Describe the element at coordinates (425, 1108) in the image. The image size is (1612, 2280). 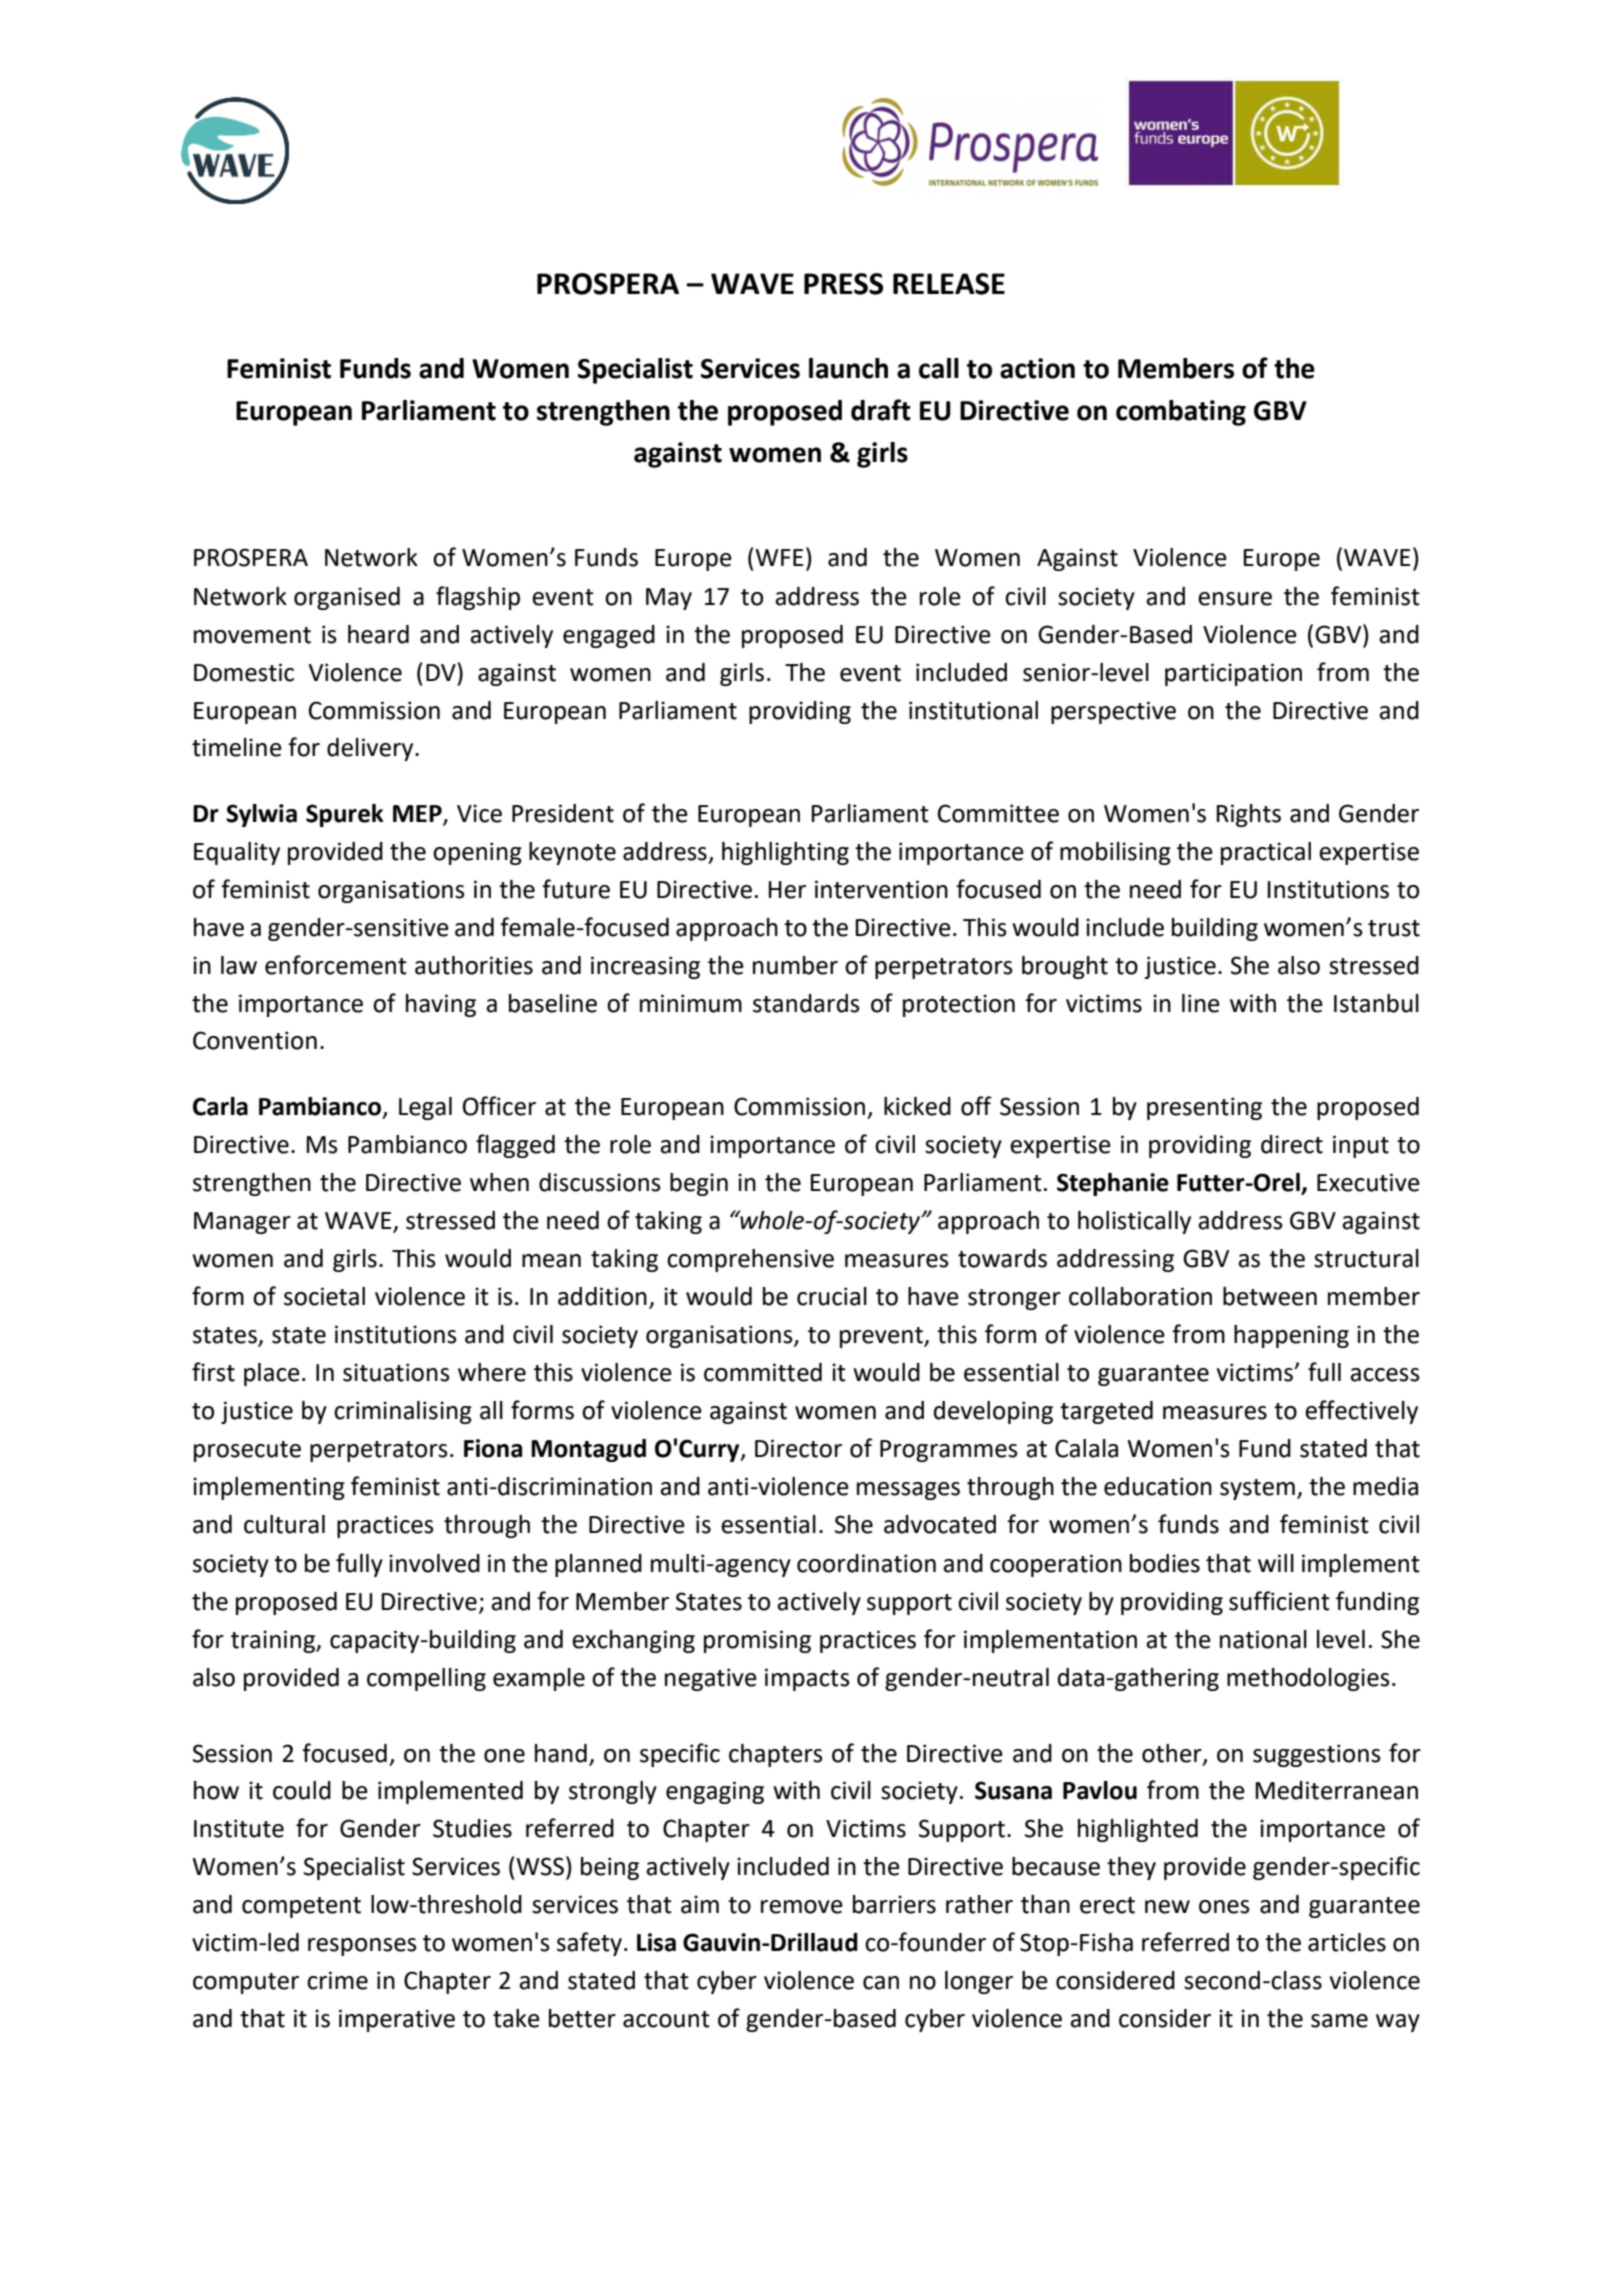
I see `Legal` at that location.
